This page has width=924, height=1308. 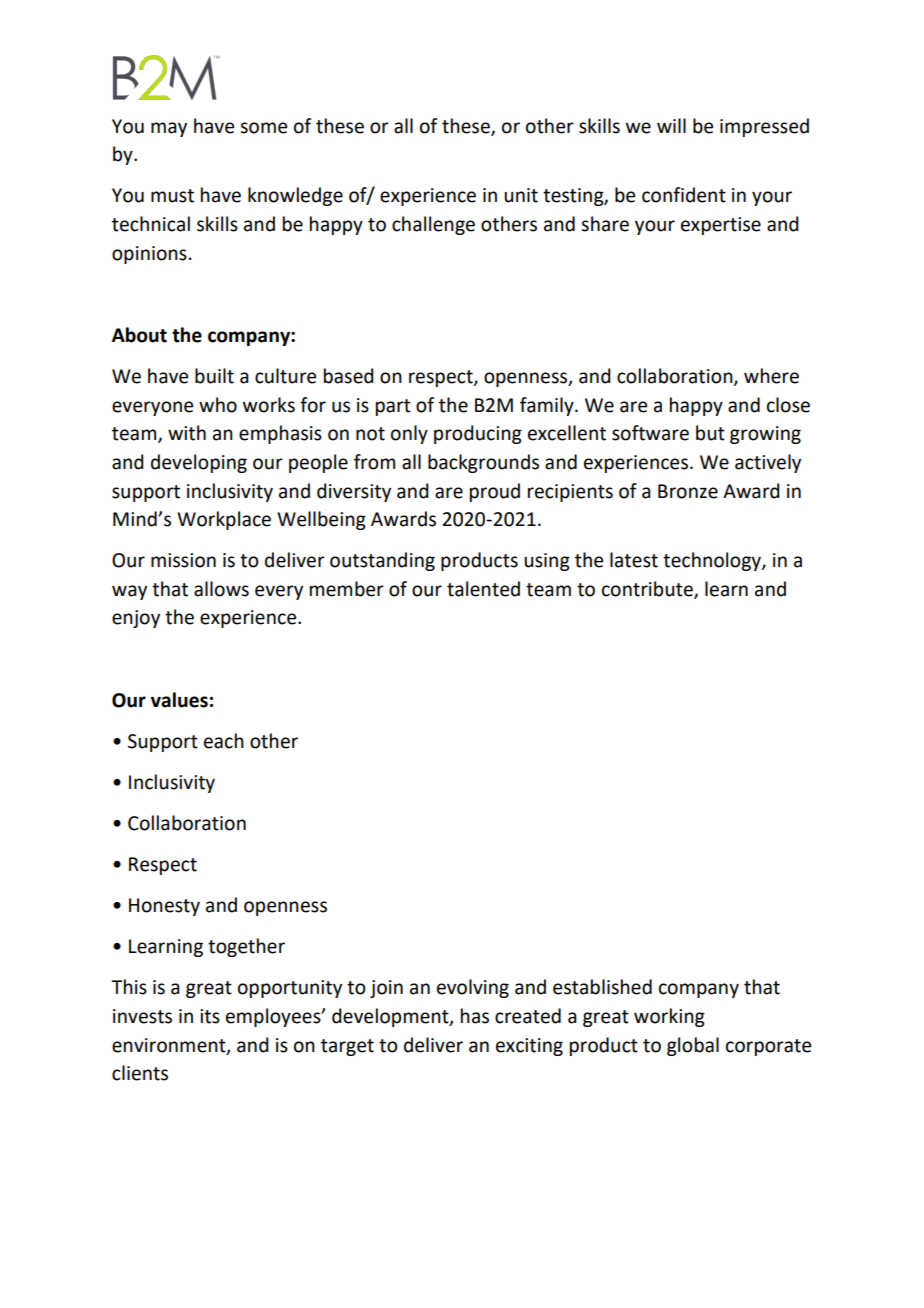 I want to click on may, so click(x=169, y=129).
